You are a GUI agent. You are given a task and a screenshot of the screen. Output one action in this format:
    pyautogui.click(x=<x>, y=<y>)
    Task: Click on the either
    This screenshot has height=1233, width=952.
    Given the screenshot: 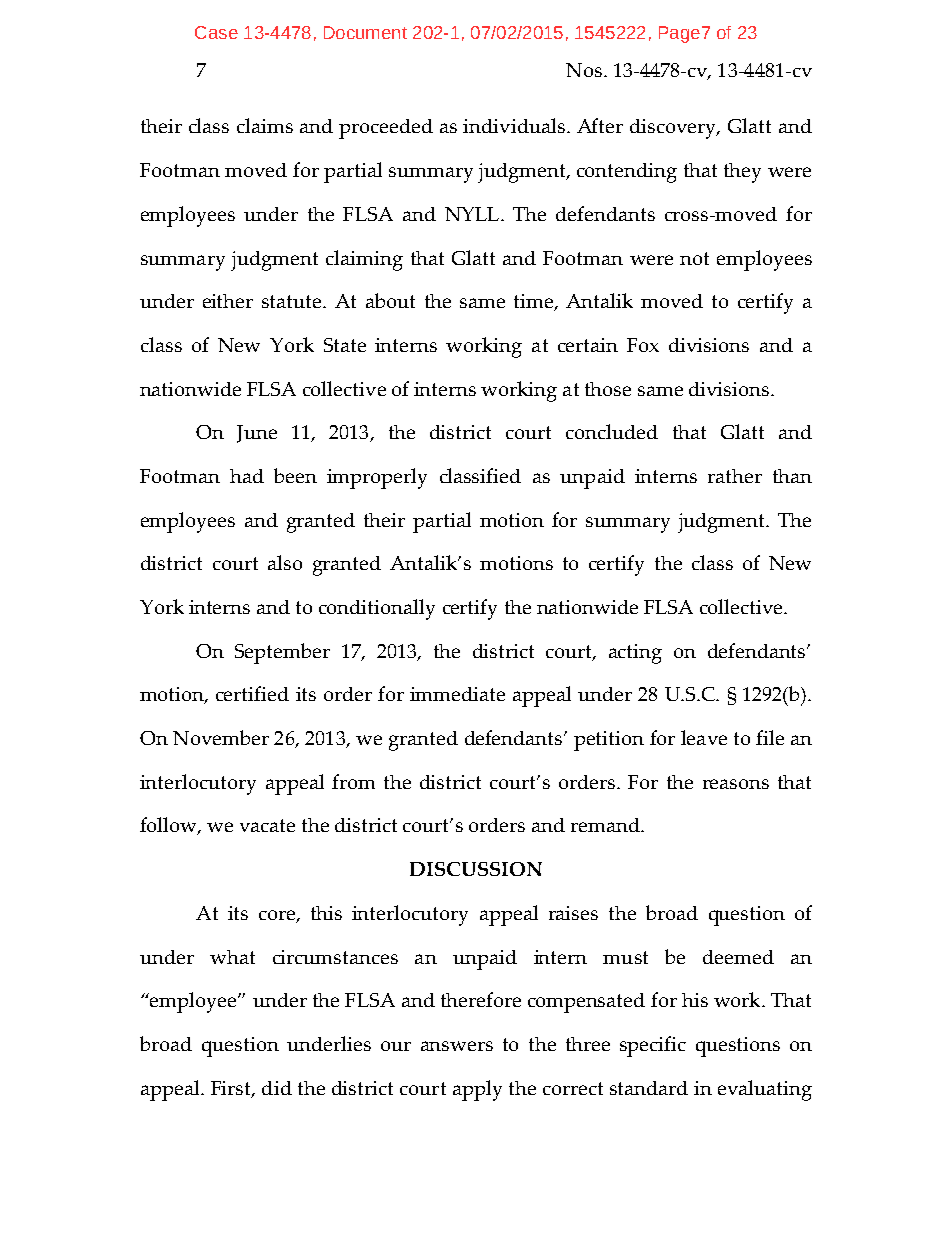 What is the action you would take?
    pyautogui.click(x=228, y=301)
